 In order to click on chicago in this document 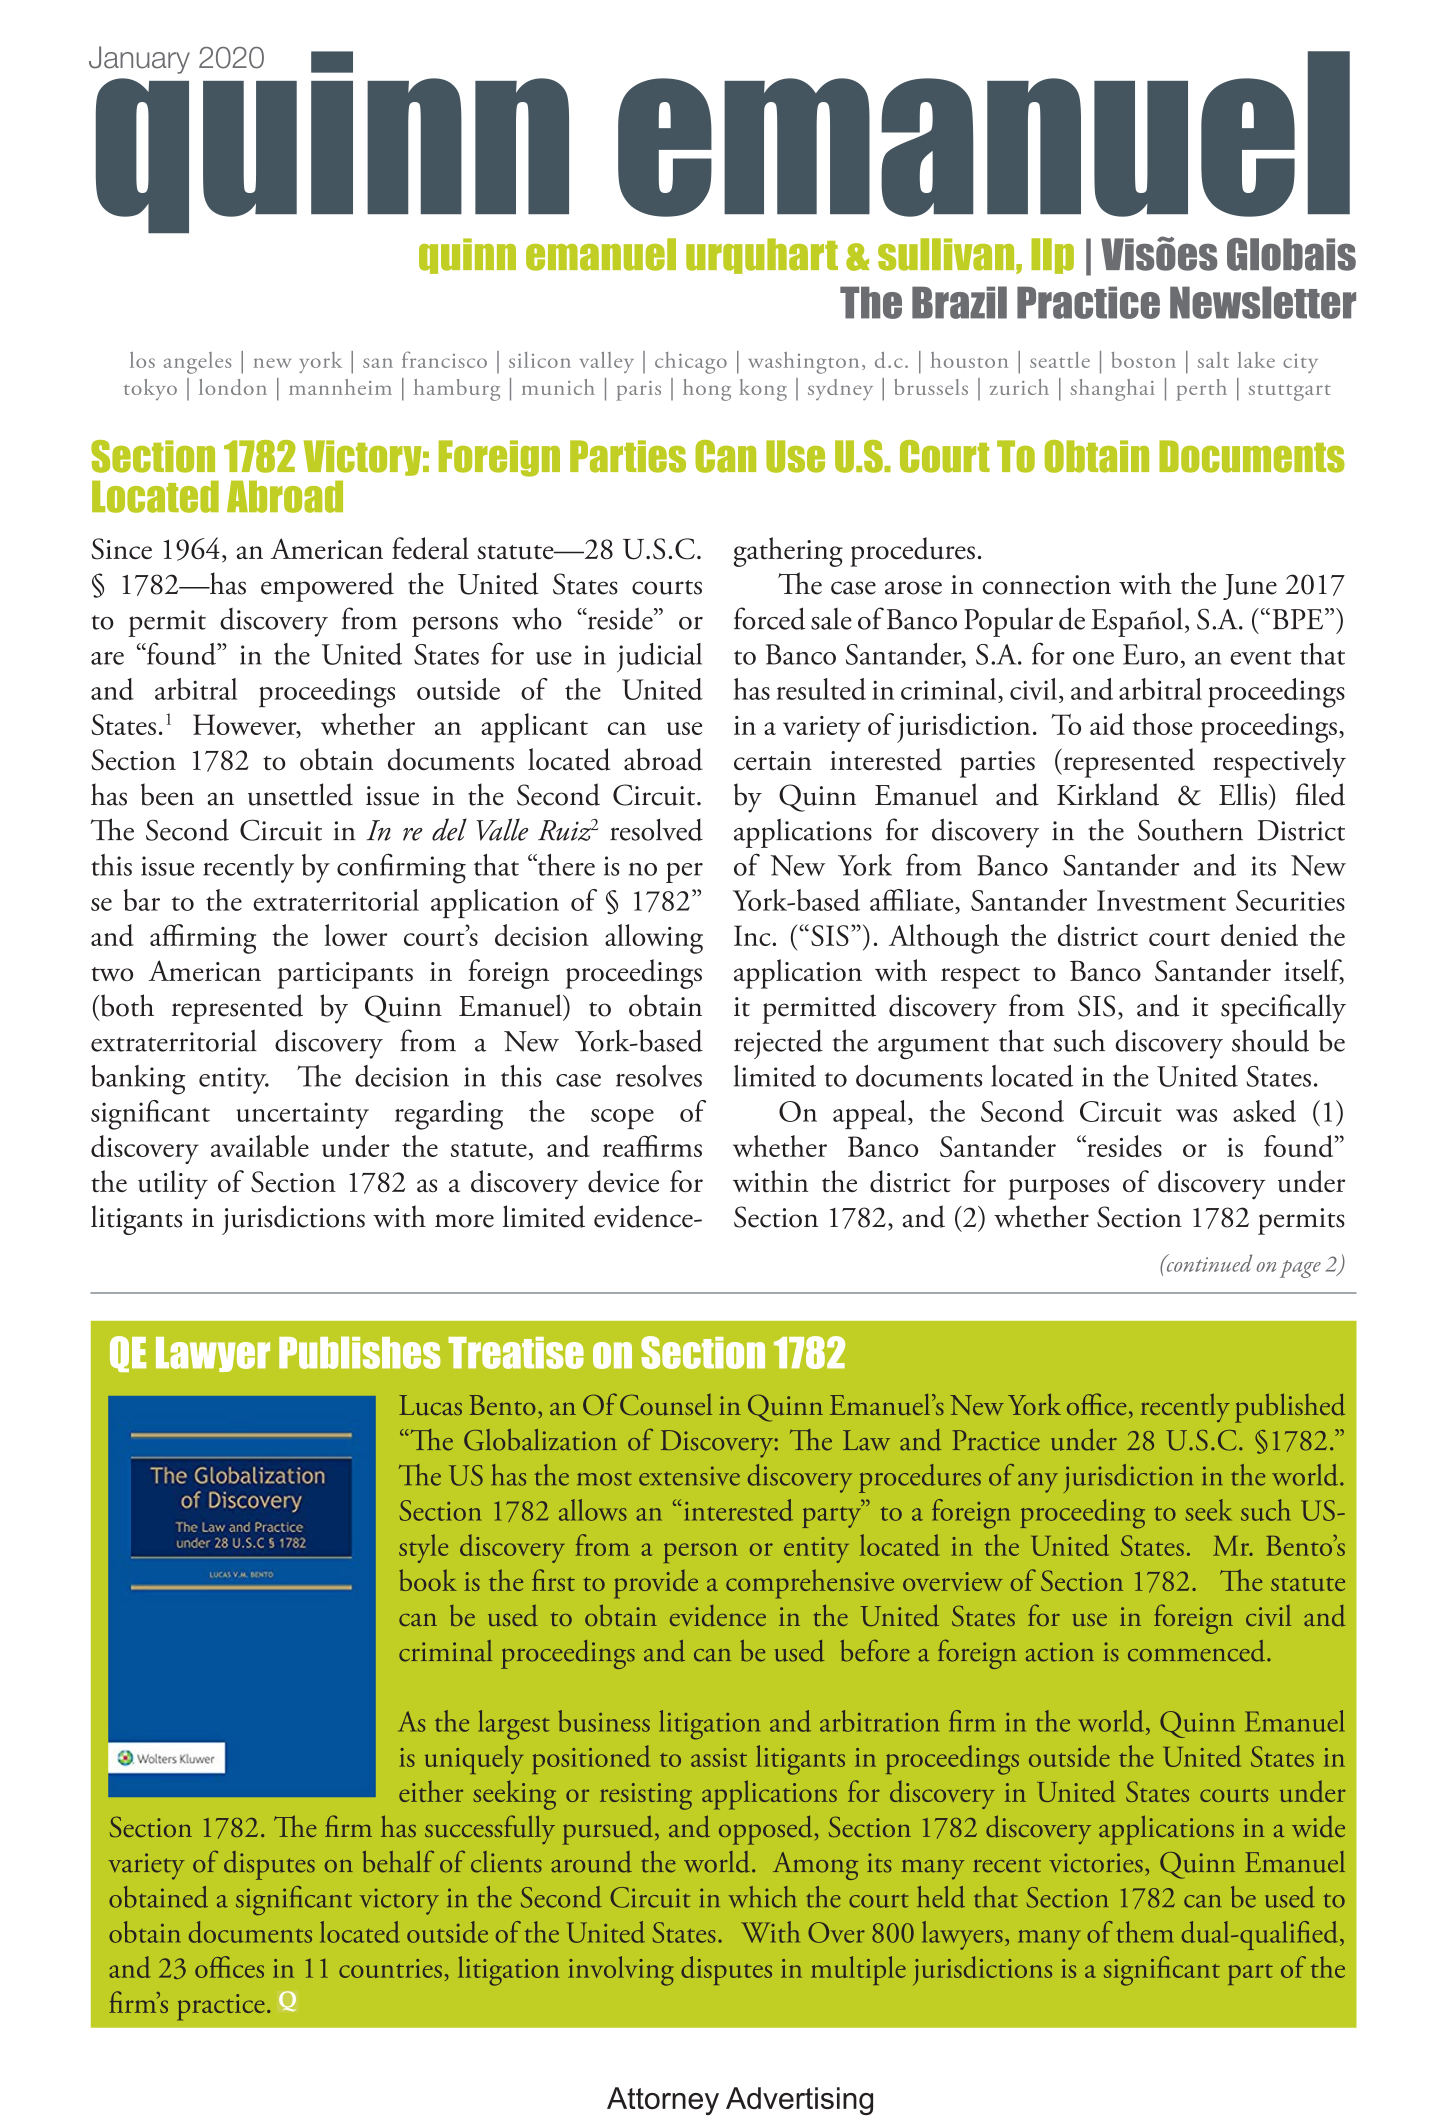, I will do `click(691, 363)`.
